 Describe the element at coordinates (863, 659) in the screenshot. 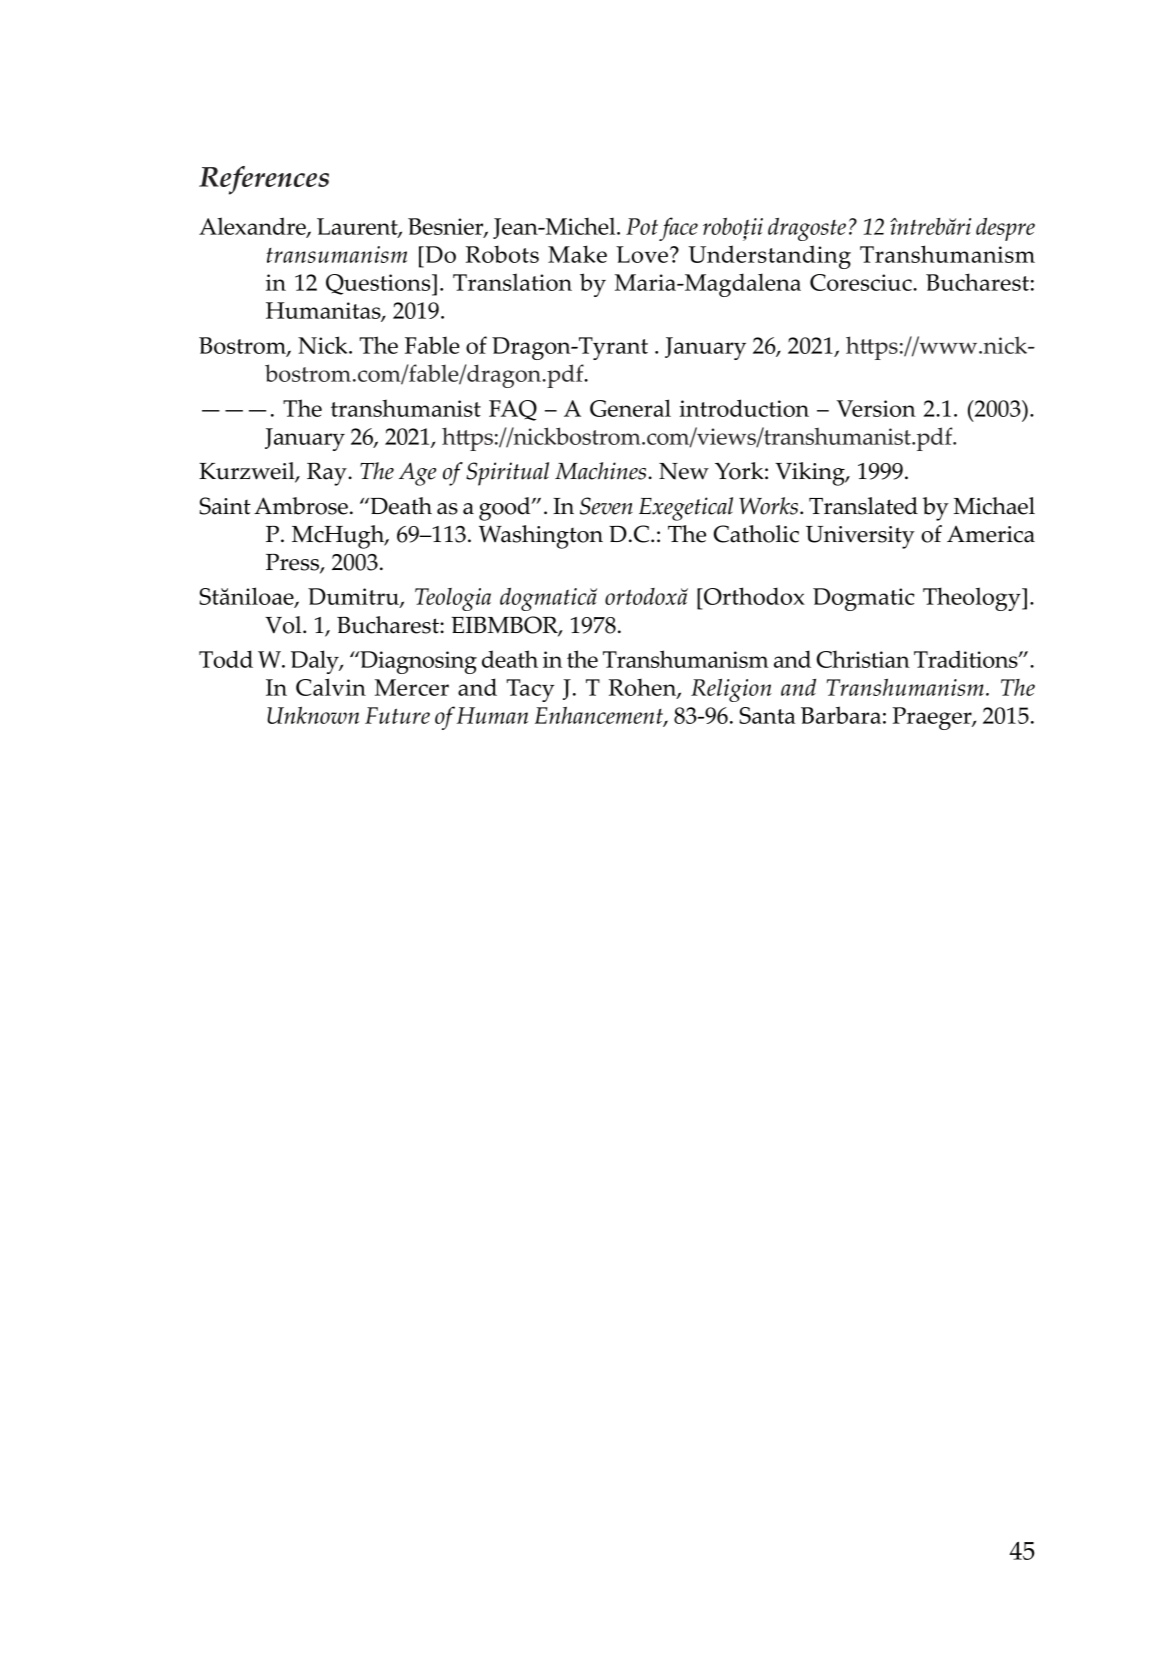

I see `Christian` at that location.
